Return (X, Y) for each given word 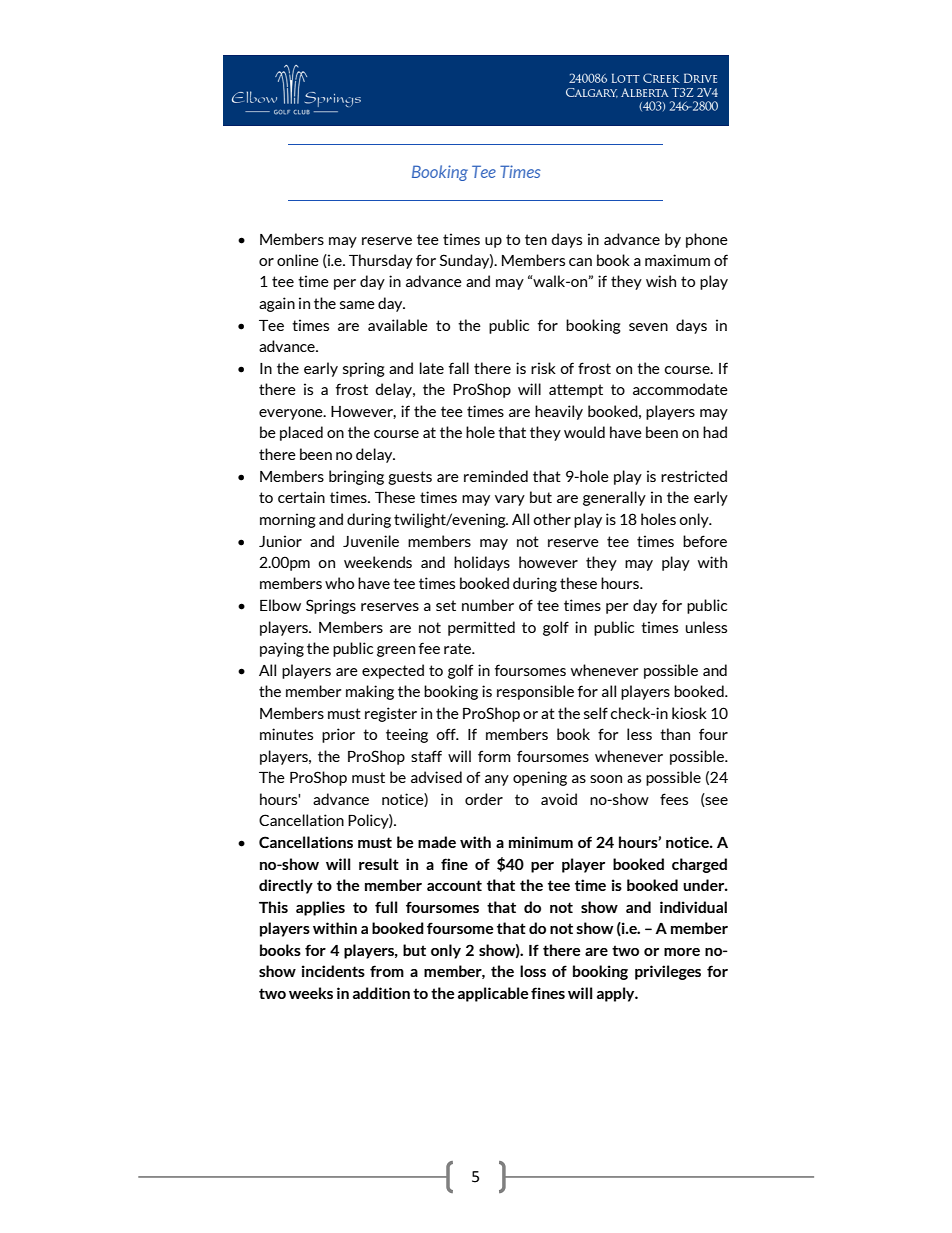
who (339, 583)
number (488, 605)
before (705, 541)
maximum (677, 260)
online (298, 260)
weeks (311, 993)
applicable (493, 994)
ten (536, 239)
